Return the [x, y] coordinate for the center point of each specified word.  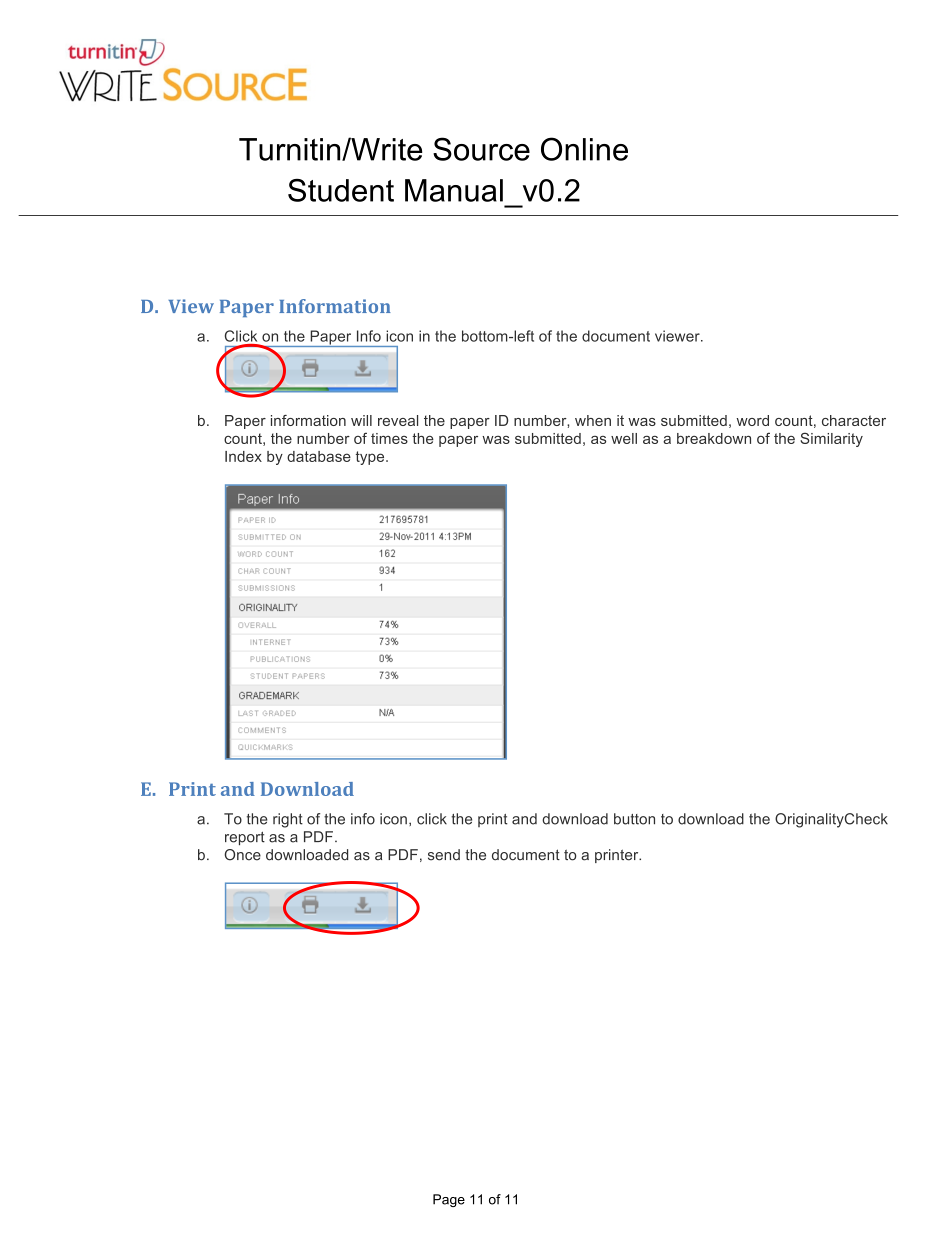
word [752, 420]
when [593, 420]
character [854, 420]
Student [341, 190]
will [361, 420]
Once [242, 855]
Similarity [831, 439]
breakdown [714, 438]
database [319, 456]
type [371, 458]
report [245, 838]
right [288, 820]
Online [584, 149]
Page [449, 1200]
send [444, 855]
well [624, 438]
